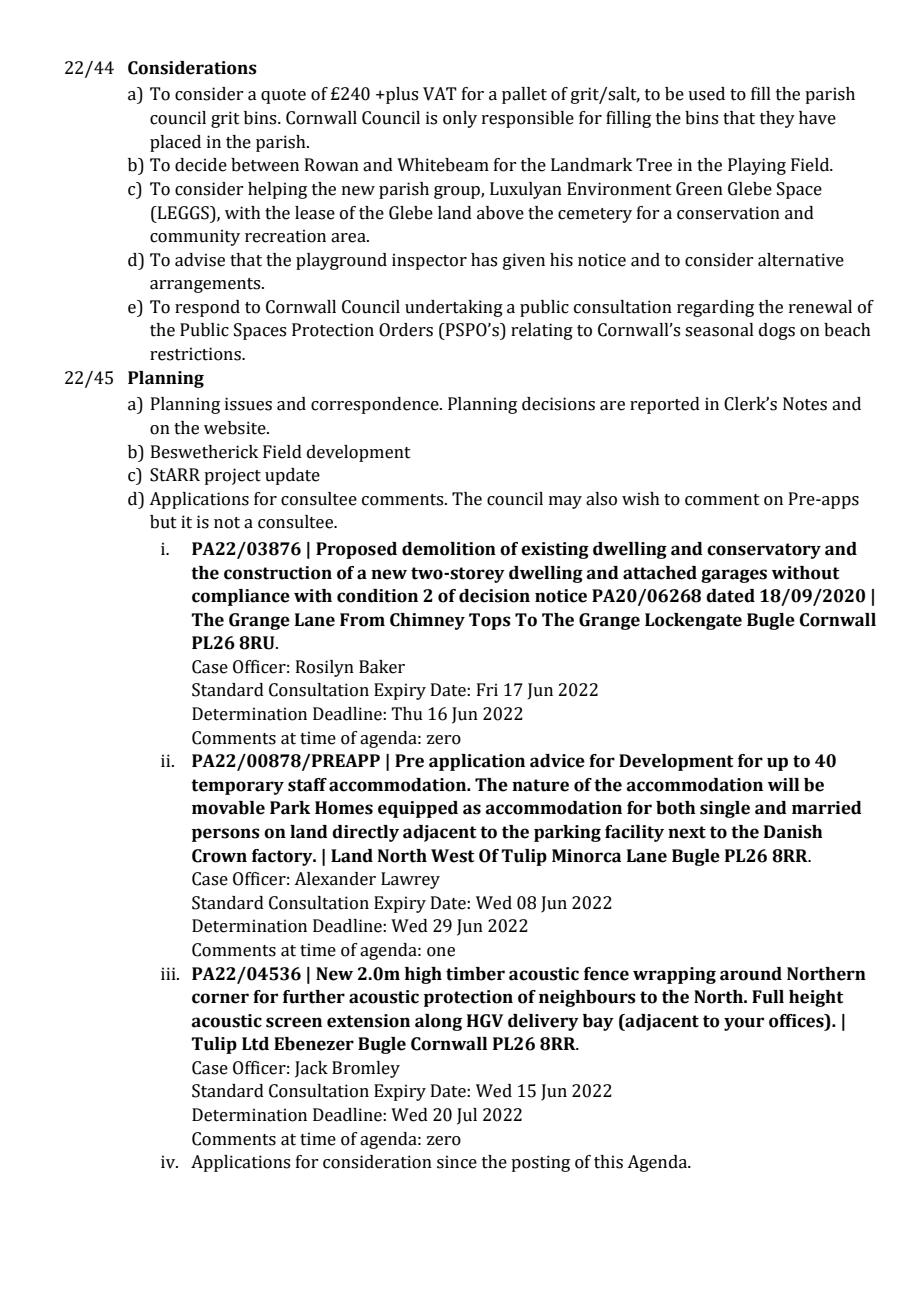 This page has width=924, height=1308. Describe the element at coordinates (265, 165) in the page. I see `between` at that location.
